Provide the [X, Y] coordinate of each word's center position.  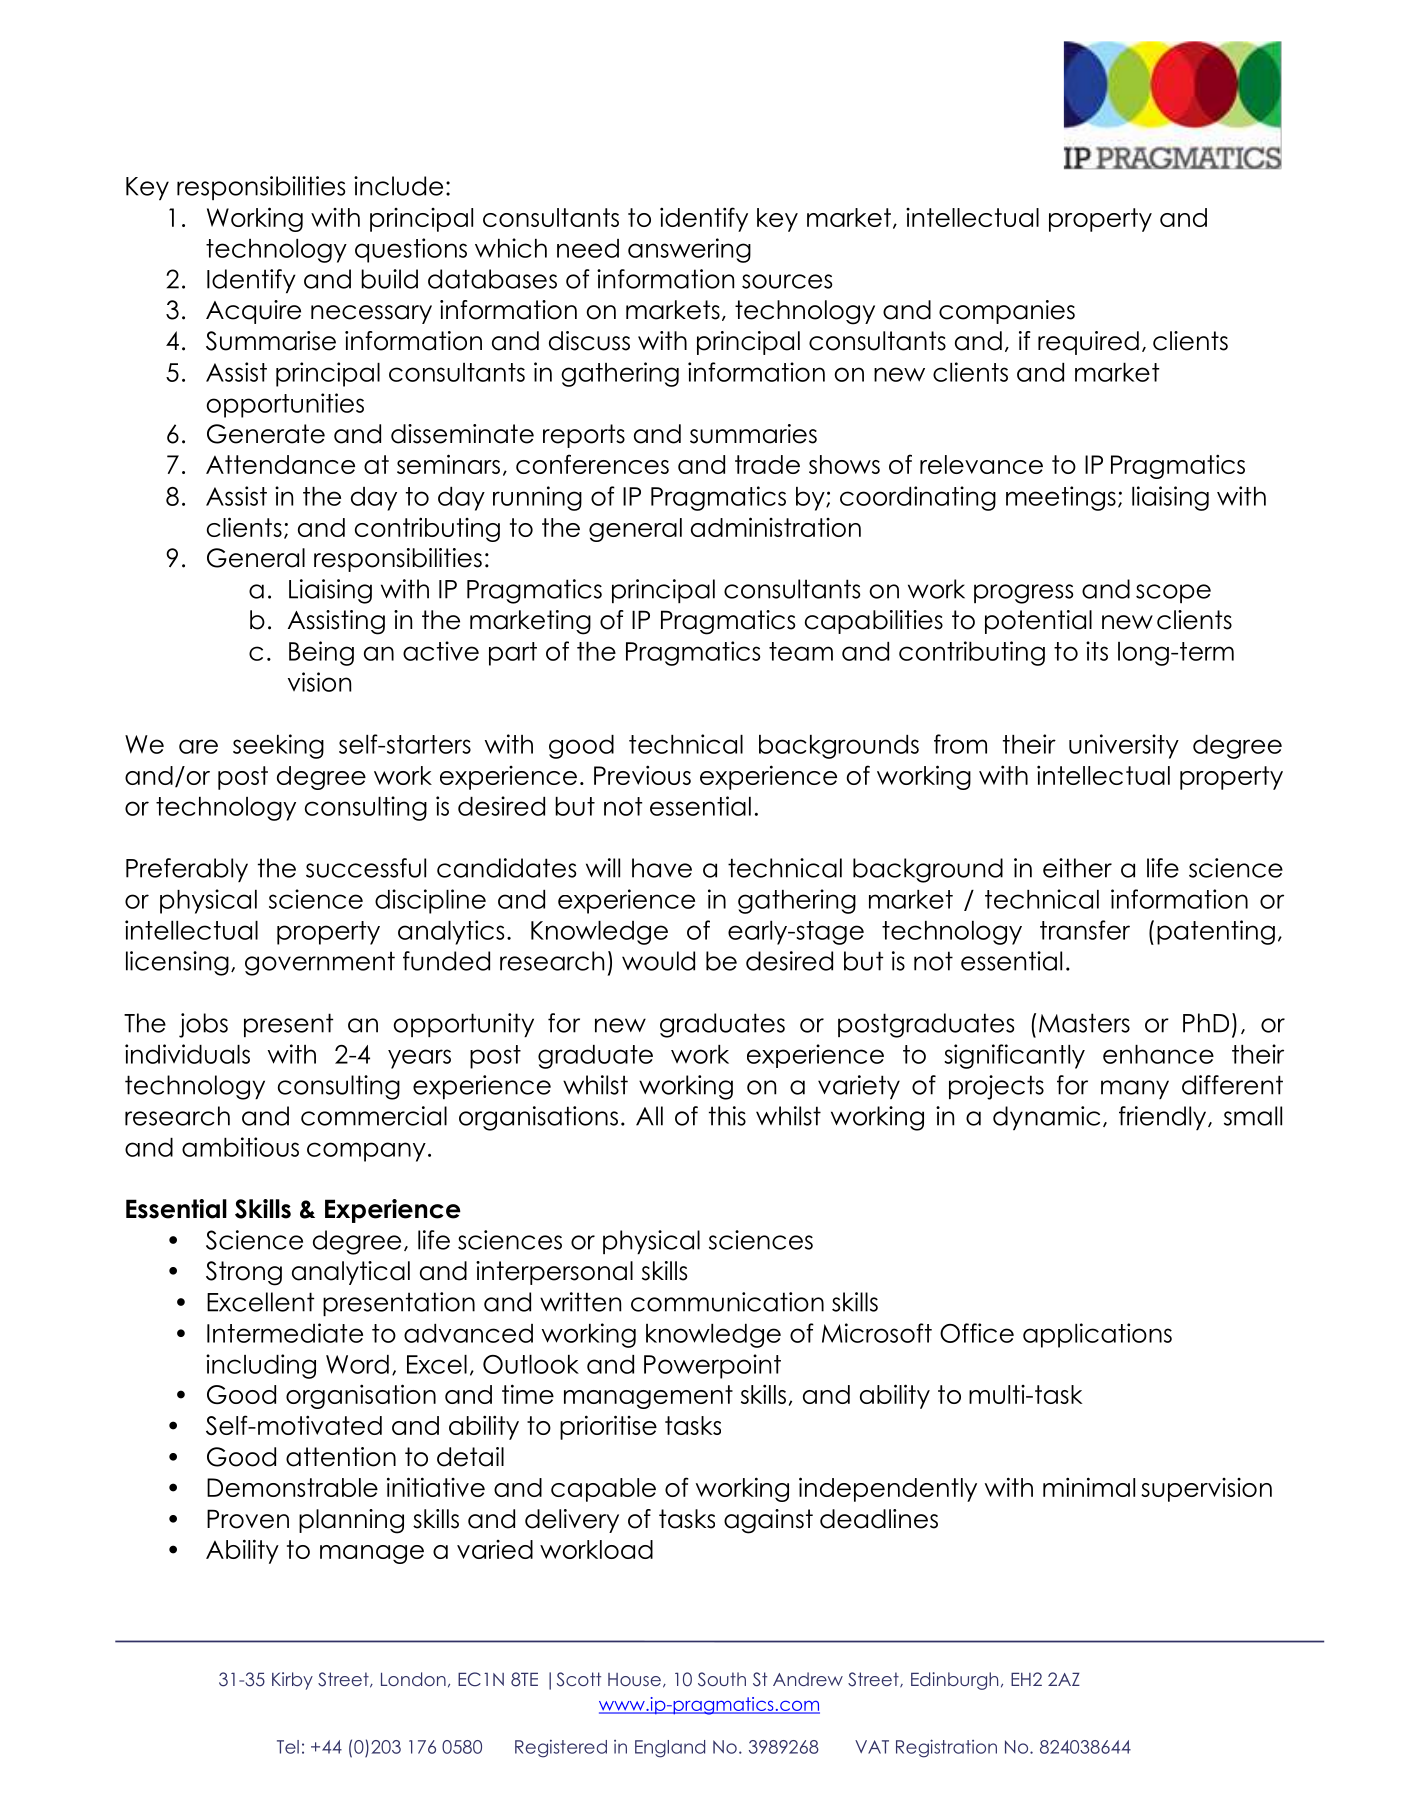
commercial [374, 1116]
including [261, 1366]
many [1135, 1089]
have [662, 868]
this [727, 1116]
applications [1097, 1335]
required [1088, 343]
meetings [1061, 498]
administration [776, 527]
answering [689, 250]
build [389, 279]
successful [366, 868]
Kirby [292, 1681]
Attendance [280, 464]
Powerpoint [712, 1366]
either [1077, 868]
